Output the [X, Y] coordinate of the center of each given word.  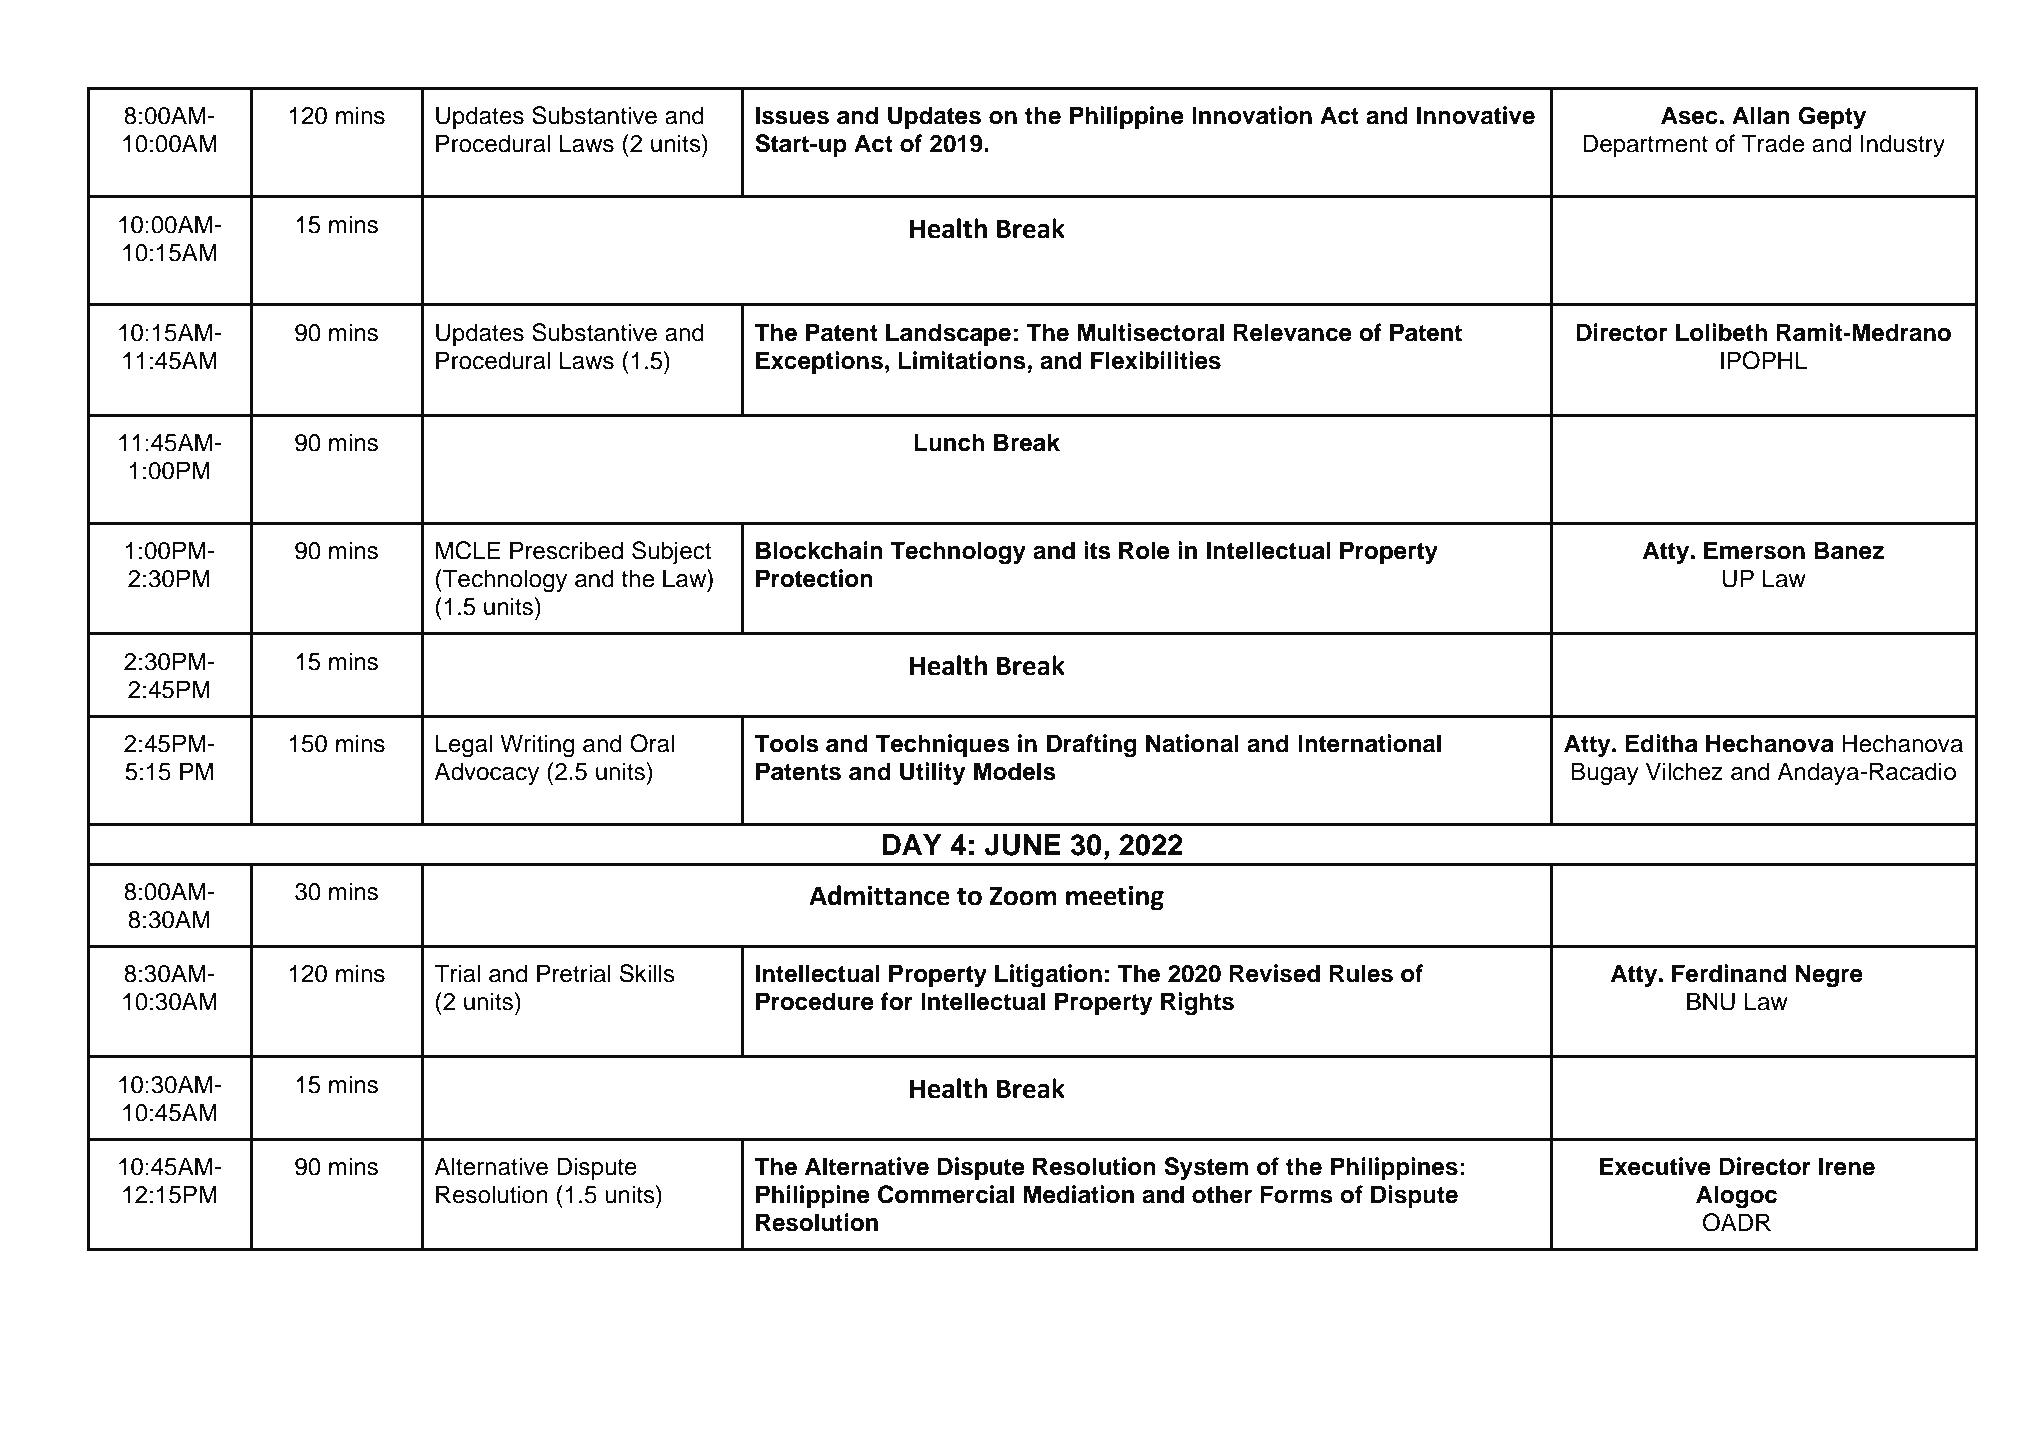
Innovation [1252, 115]
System [1206, 1168]
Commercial [946, 1194]
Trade [1773, 143]
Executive [1655, 1166]
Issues [792, 115]
